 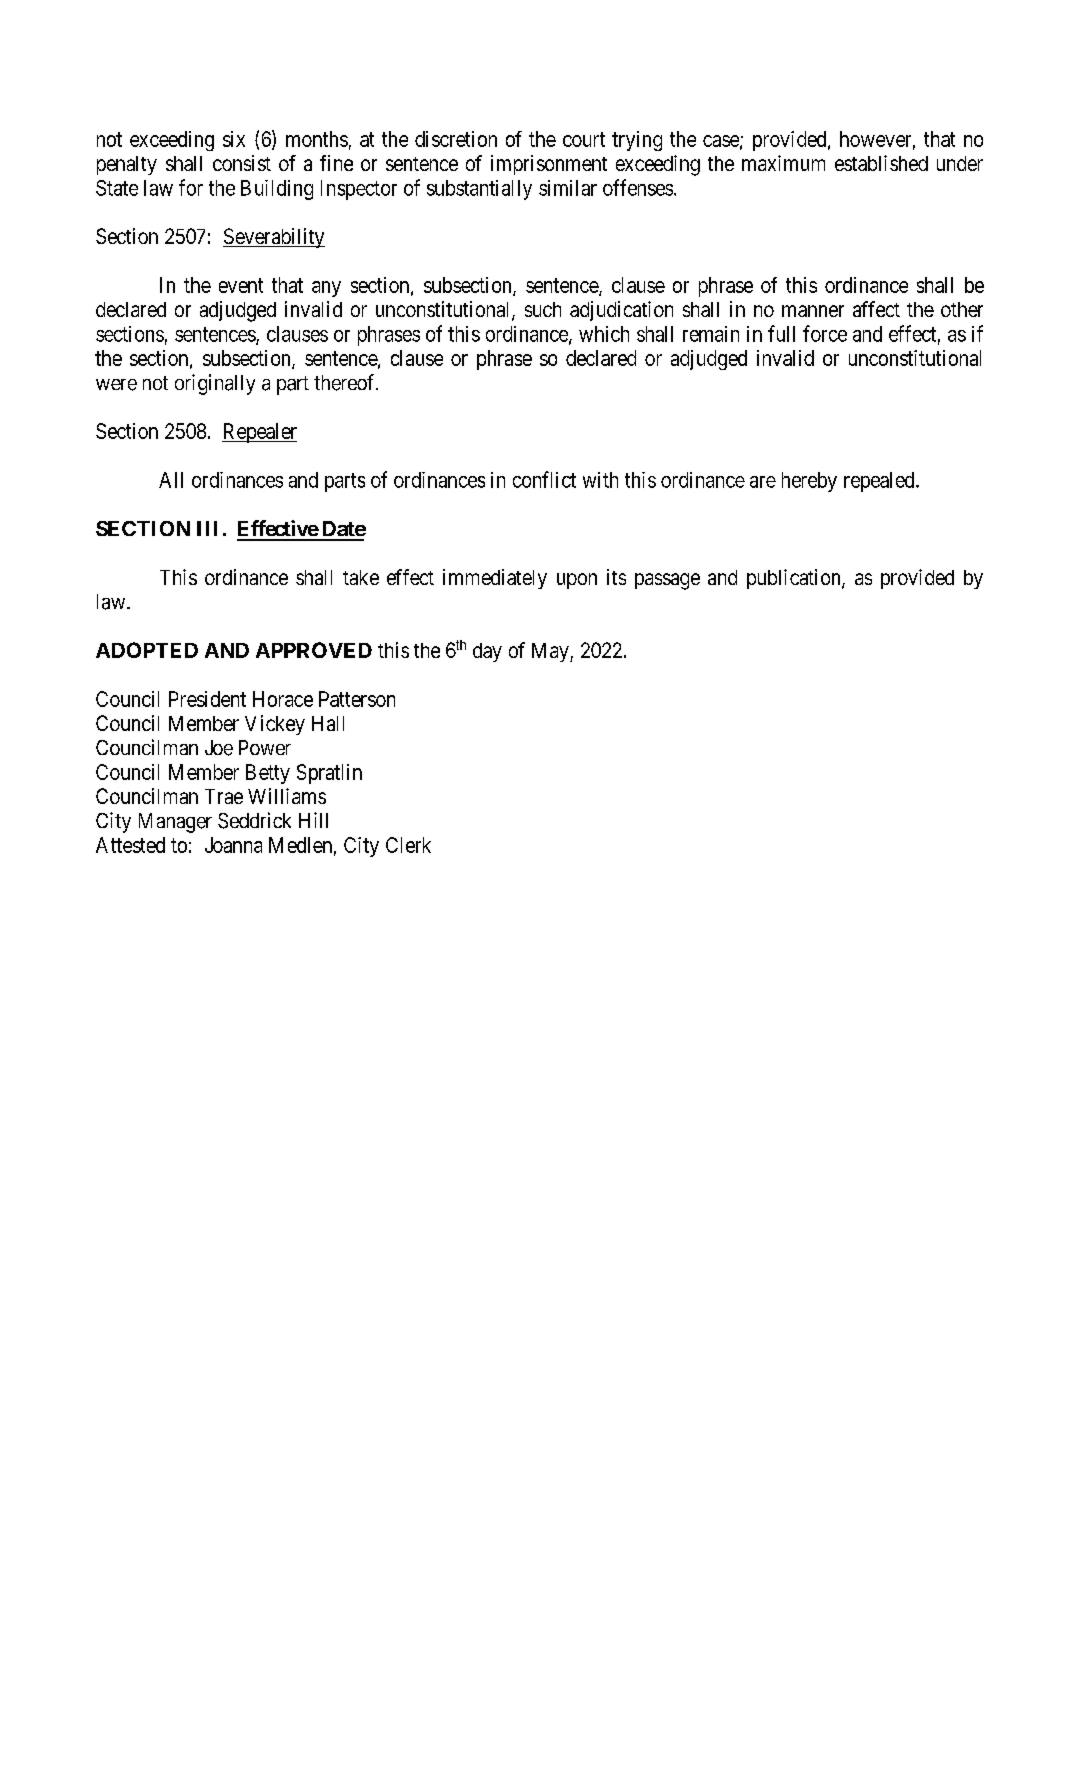 I want to click on Clerk, so click(x=408, y=845).
